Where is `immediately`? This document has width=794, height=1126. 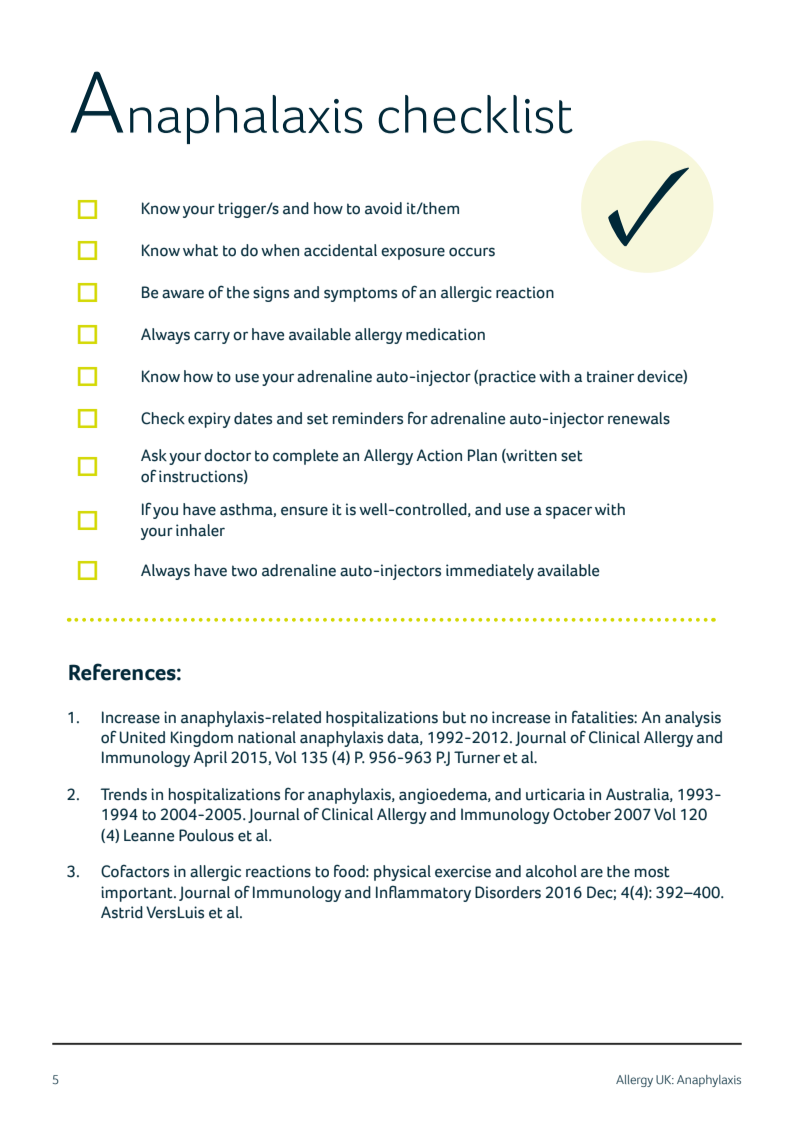 immediately is located at coordinates (490, 572).
